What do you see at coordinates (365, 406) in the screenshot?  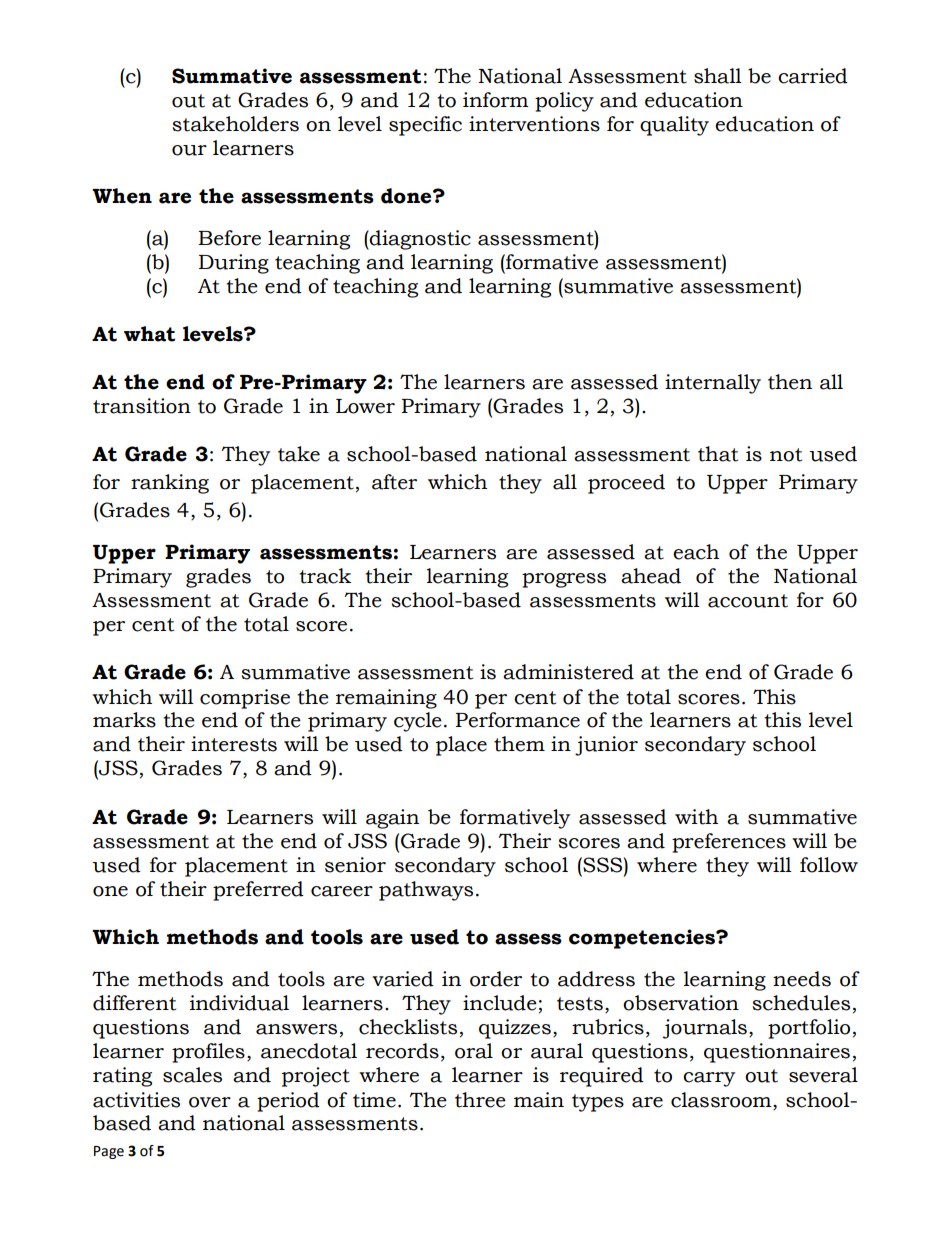 I see `Lower` at bounding box center [365, 406].
